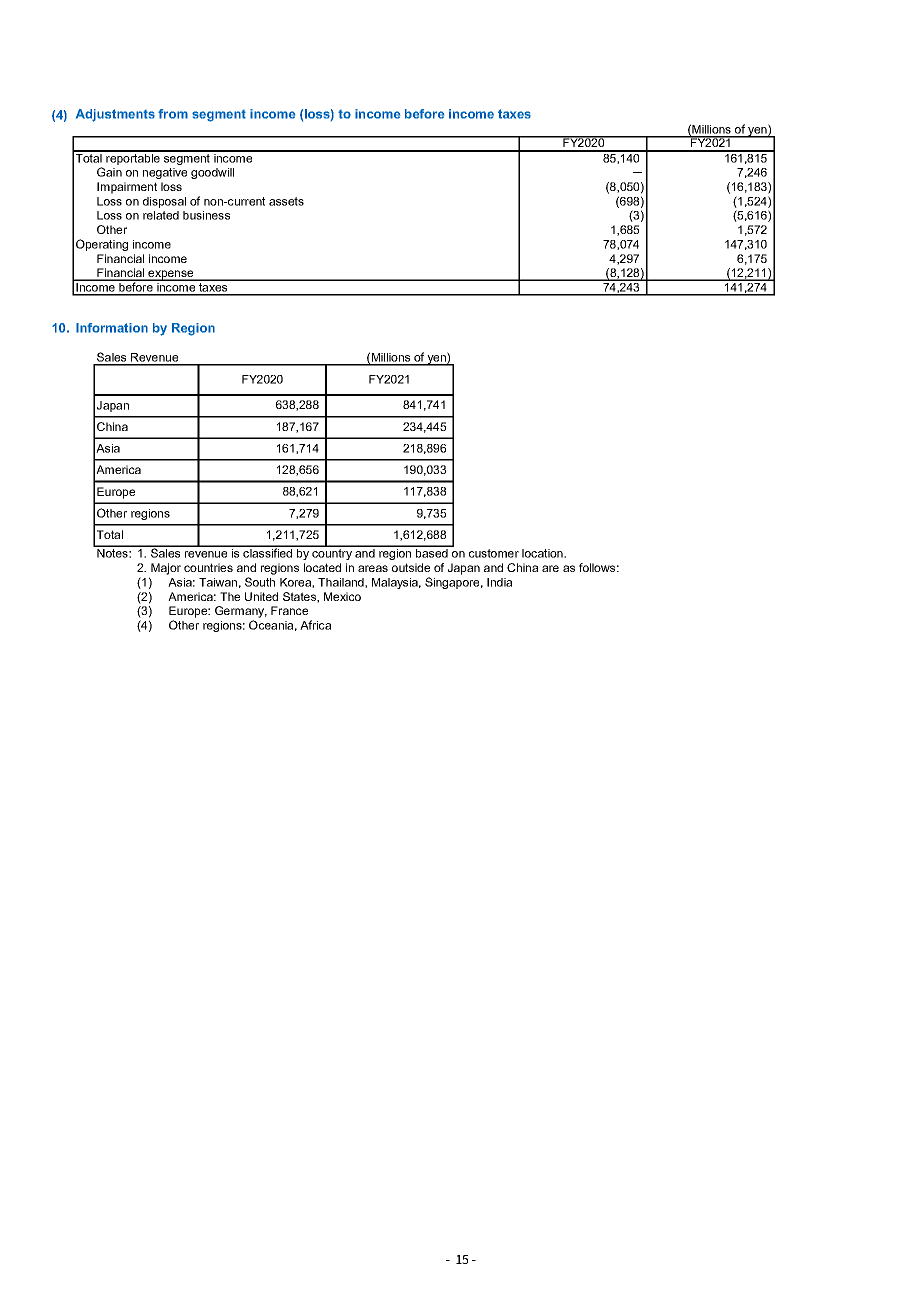 The width and height of the screenshot is (924, 1308). Describe the element at coordinates (286, 201) in the screenshot. I see `assets` at that location.
